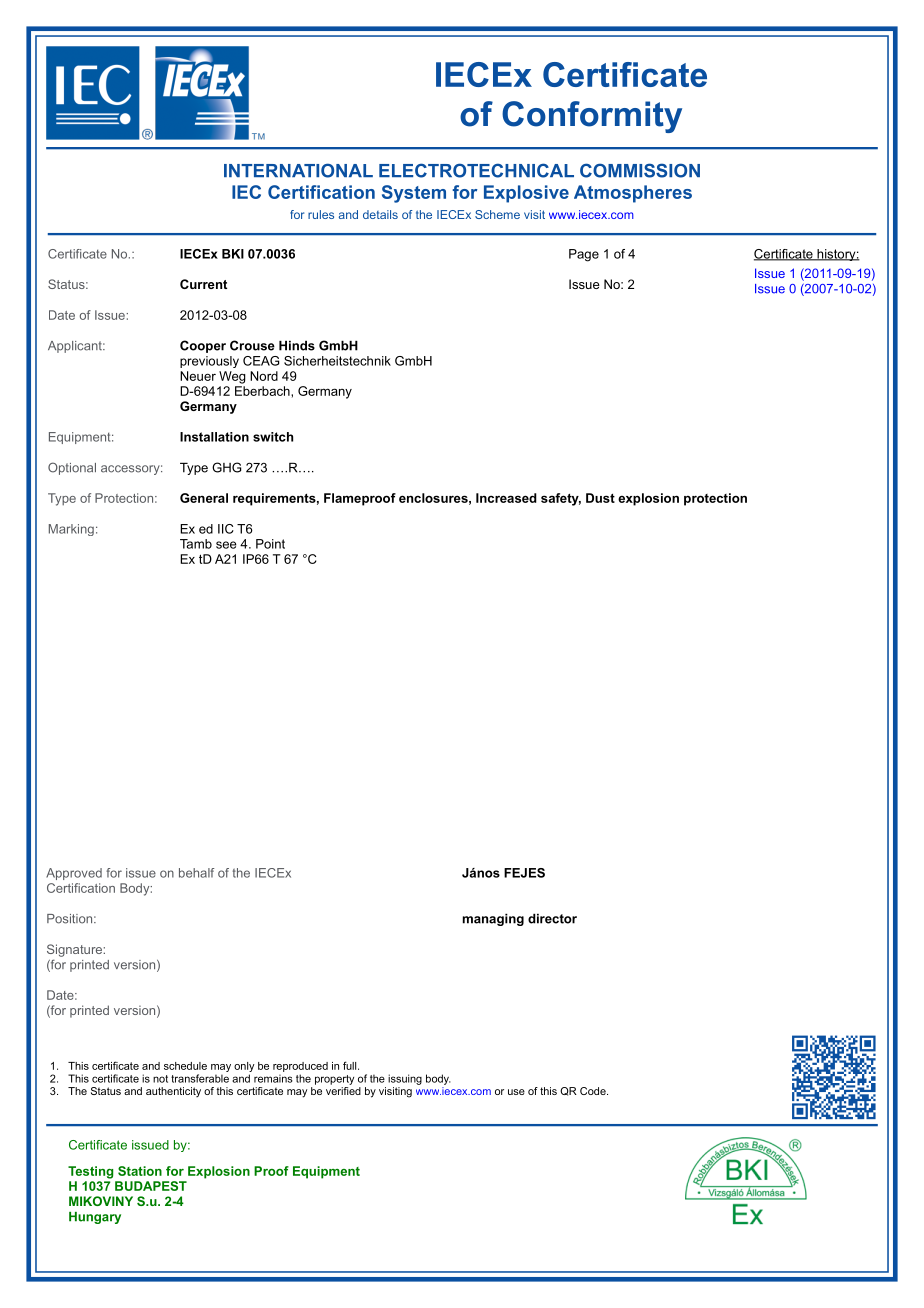 Image resolution: width=924 pixels, height=1308 pixels. I want to click on Code, so click(594, 1091).
